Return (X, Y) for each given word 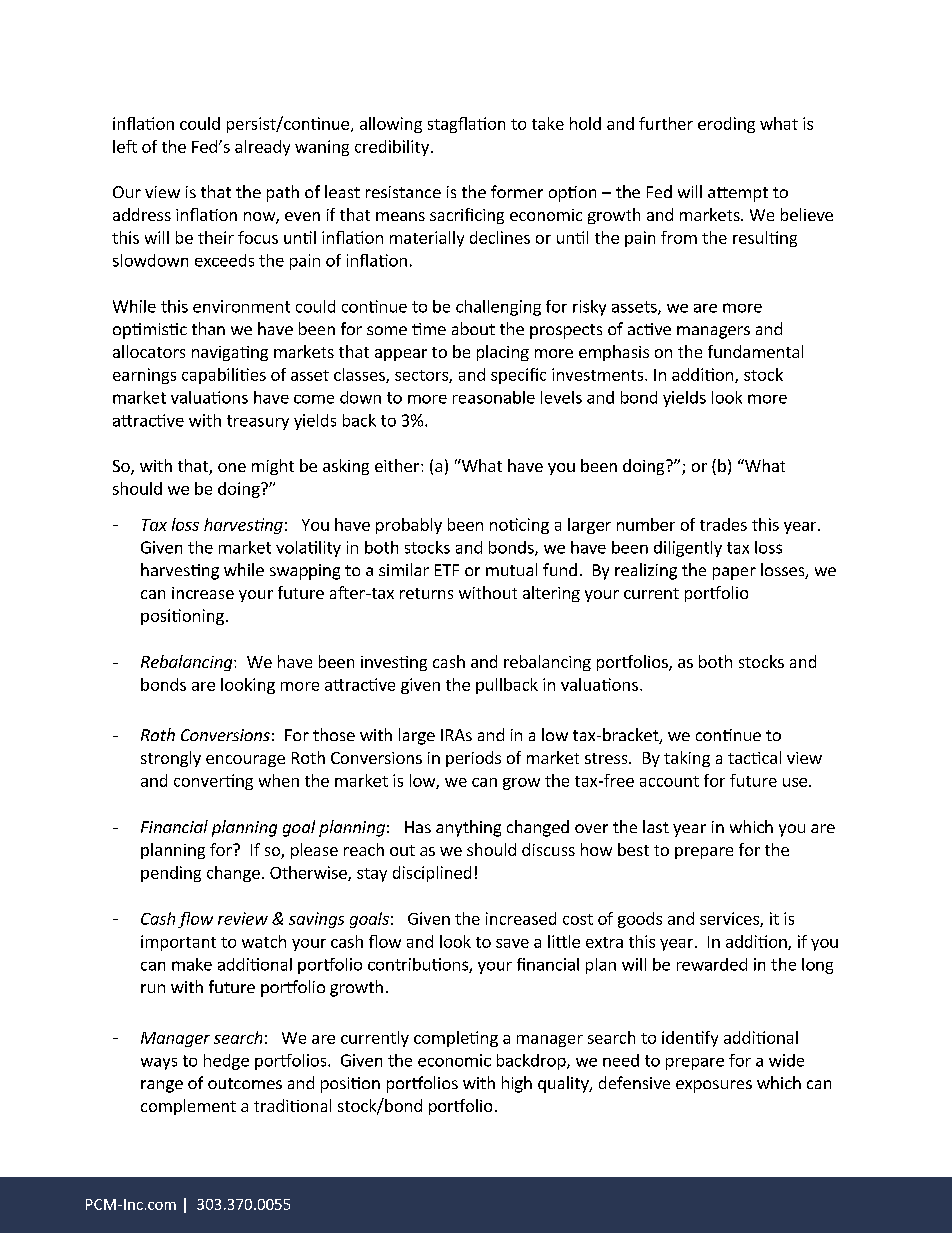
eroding (726, 125)
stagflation (466, 125)
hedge (226, 1062)
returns (426, 593)
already (262, 148)
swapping (305, 572)
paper (734, 573)
